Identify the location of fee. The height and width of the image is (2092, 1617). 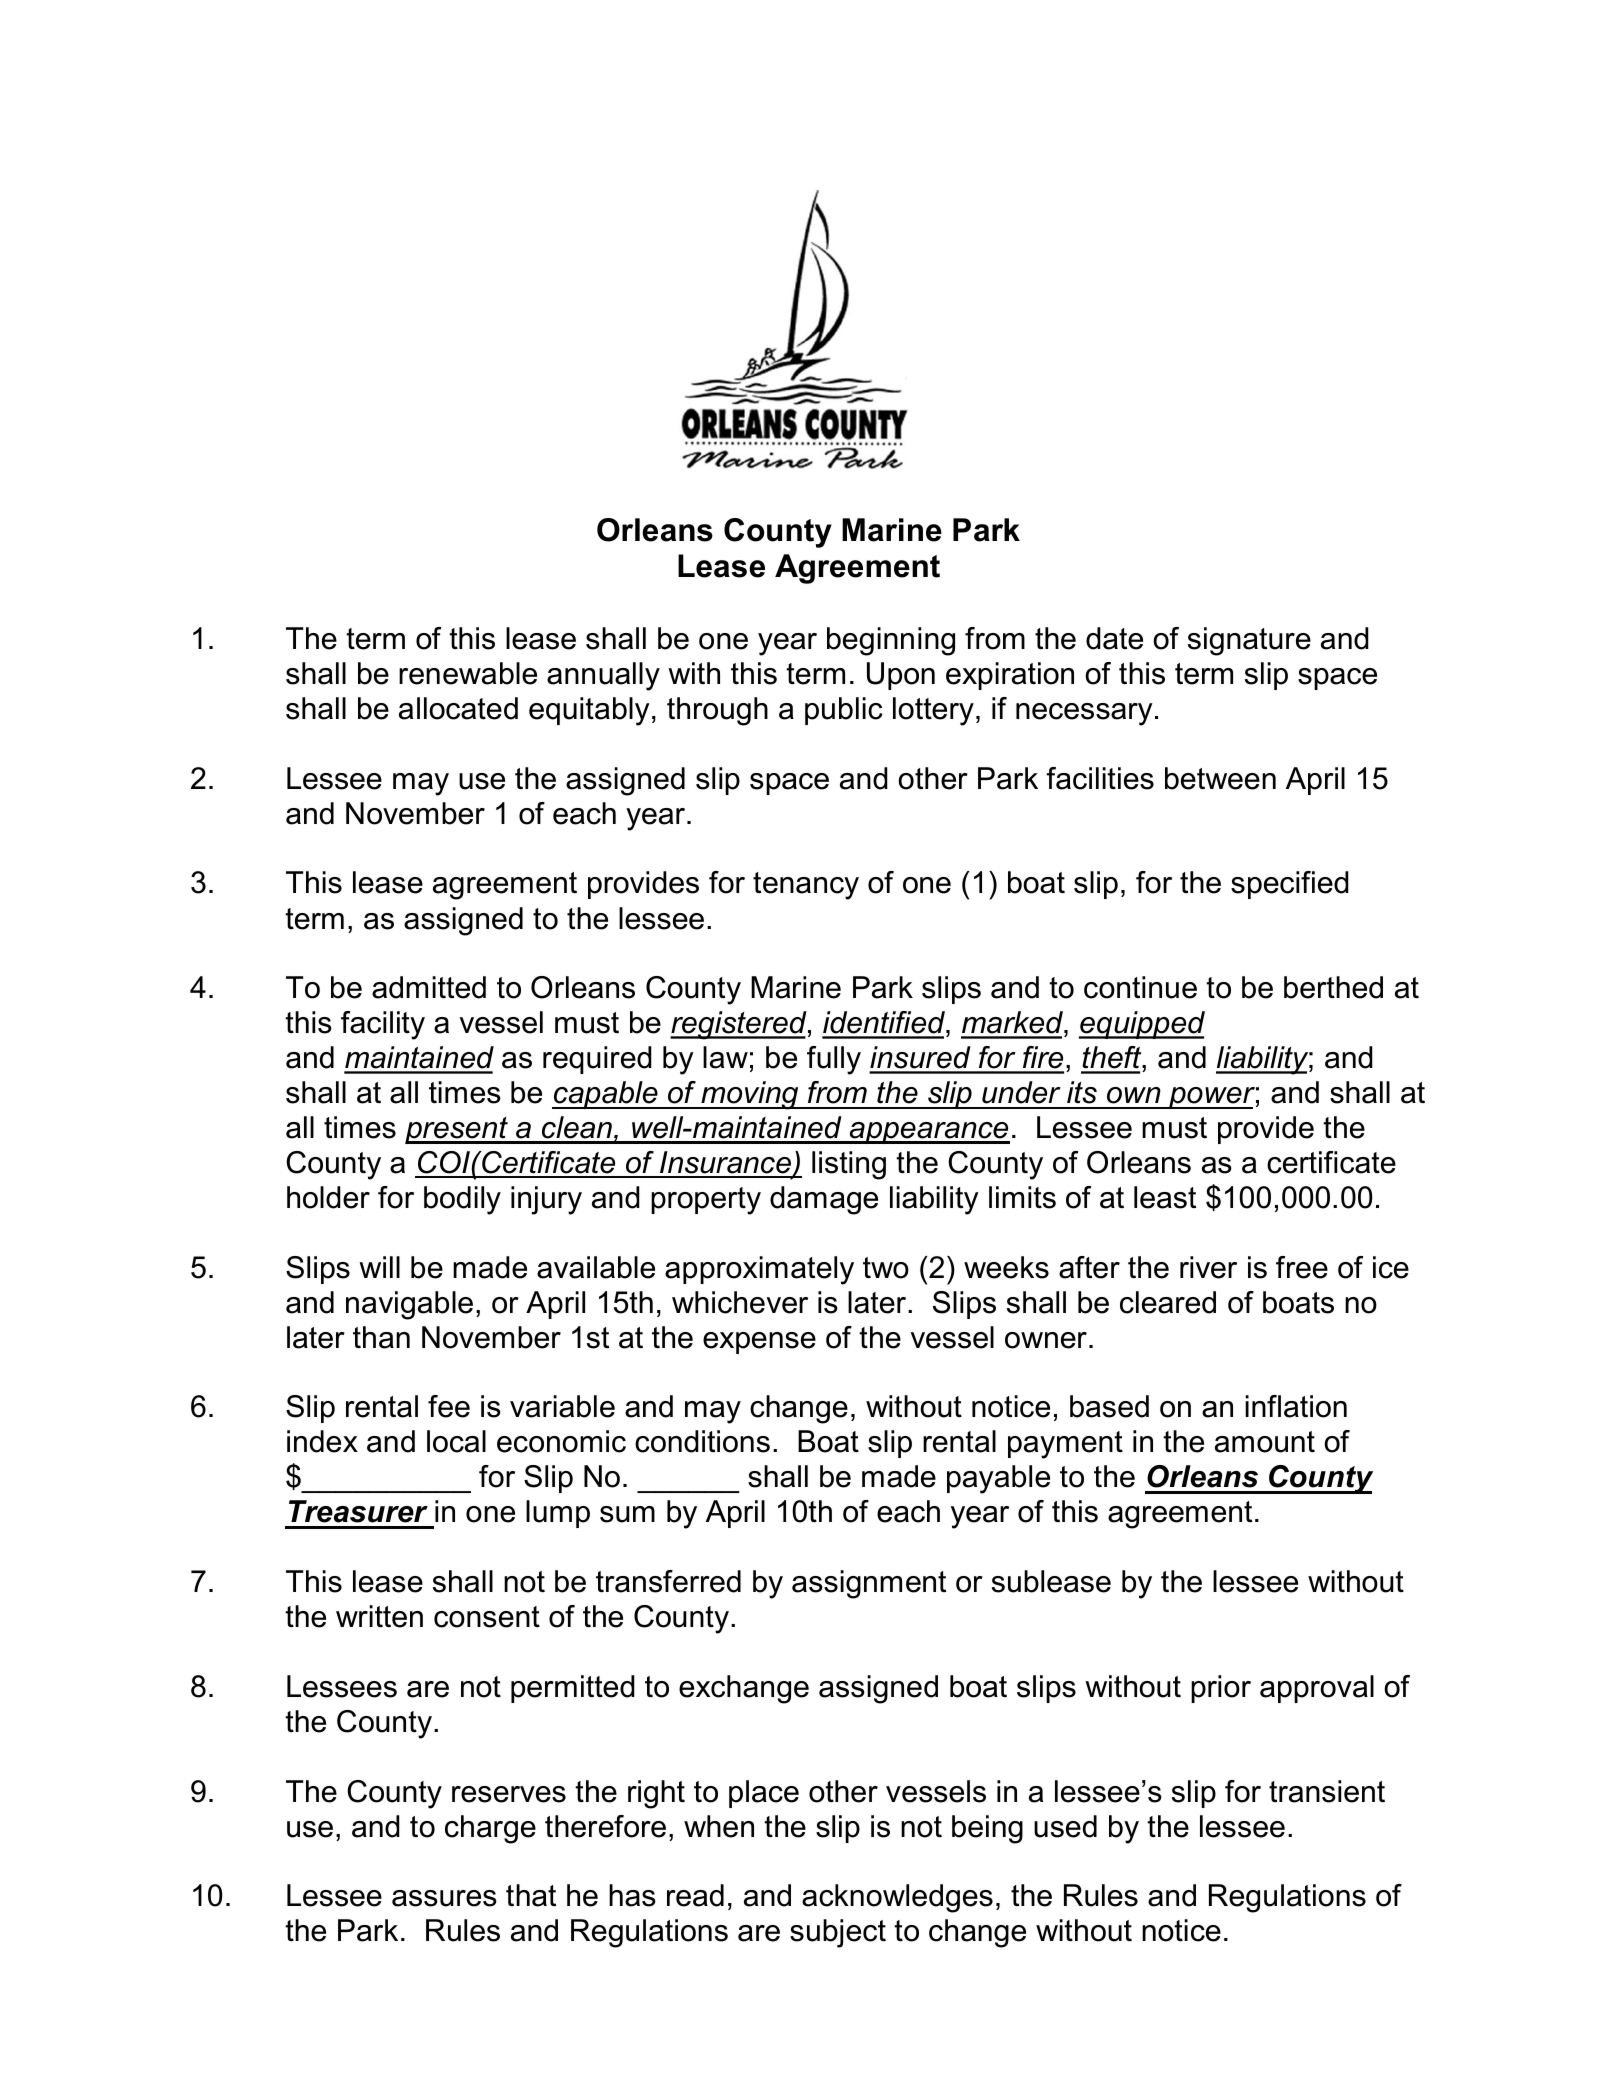
(449, 1406).
